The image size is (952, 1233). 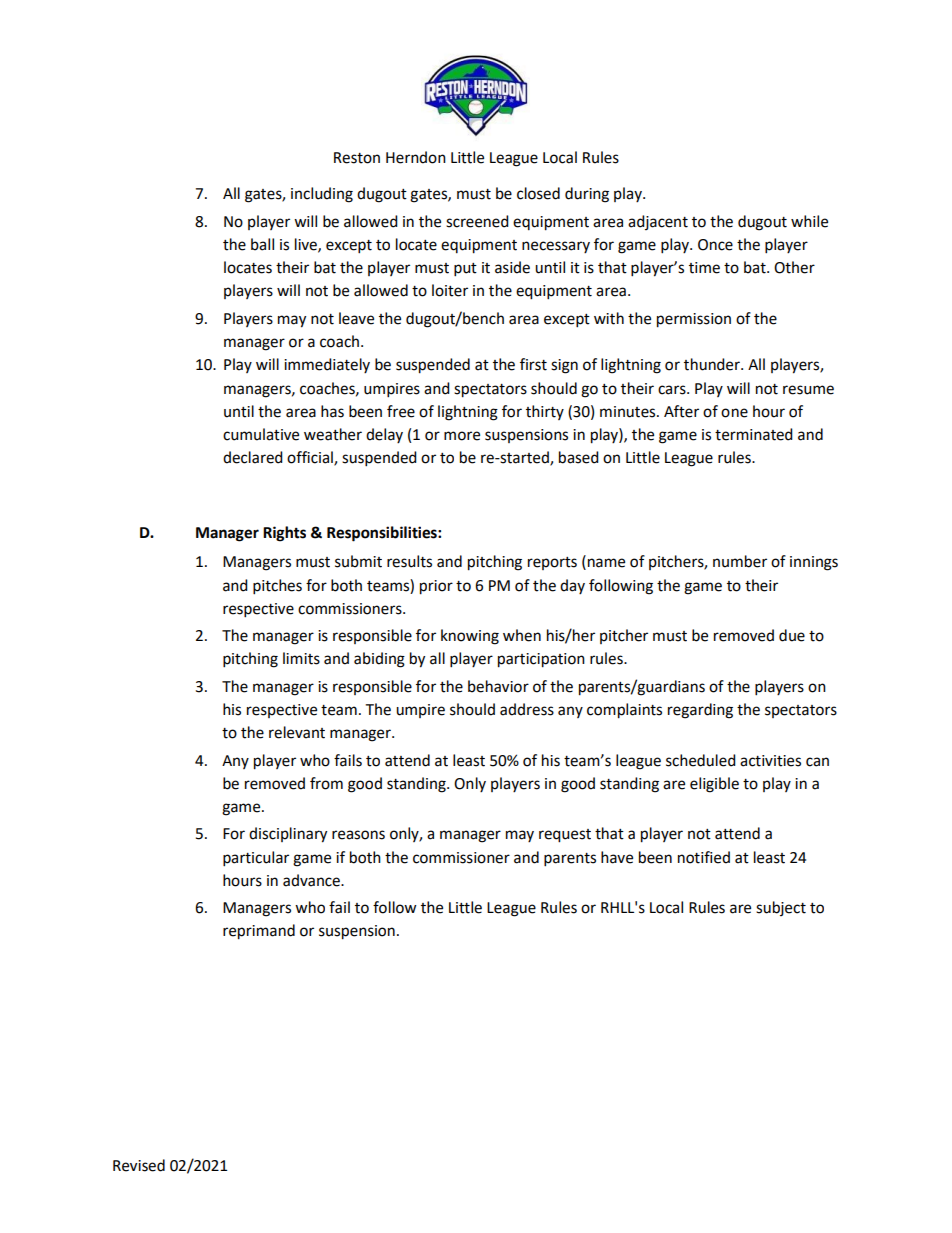 What do you see at coordinates (714, 785) in the screenshot?
I see `eligible` at bounding box center [714, 785].
